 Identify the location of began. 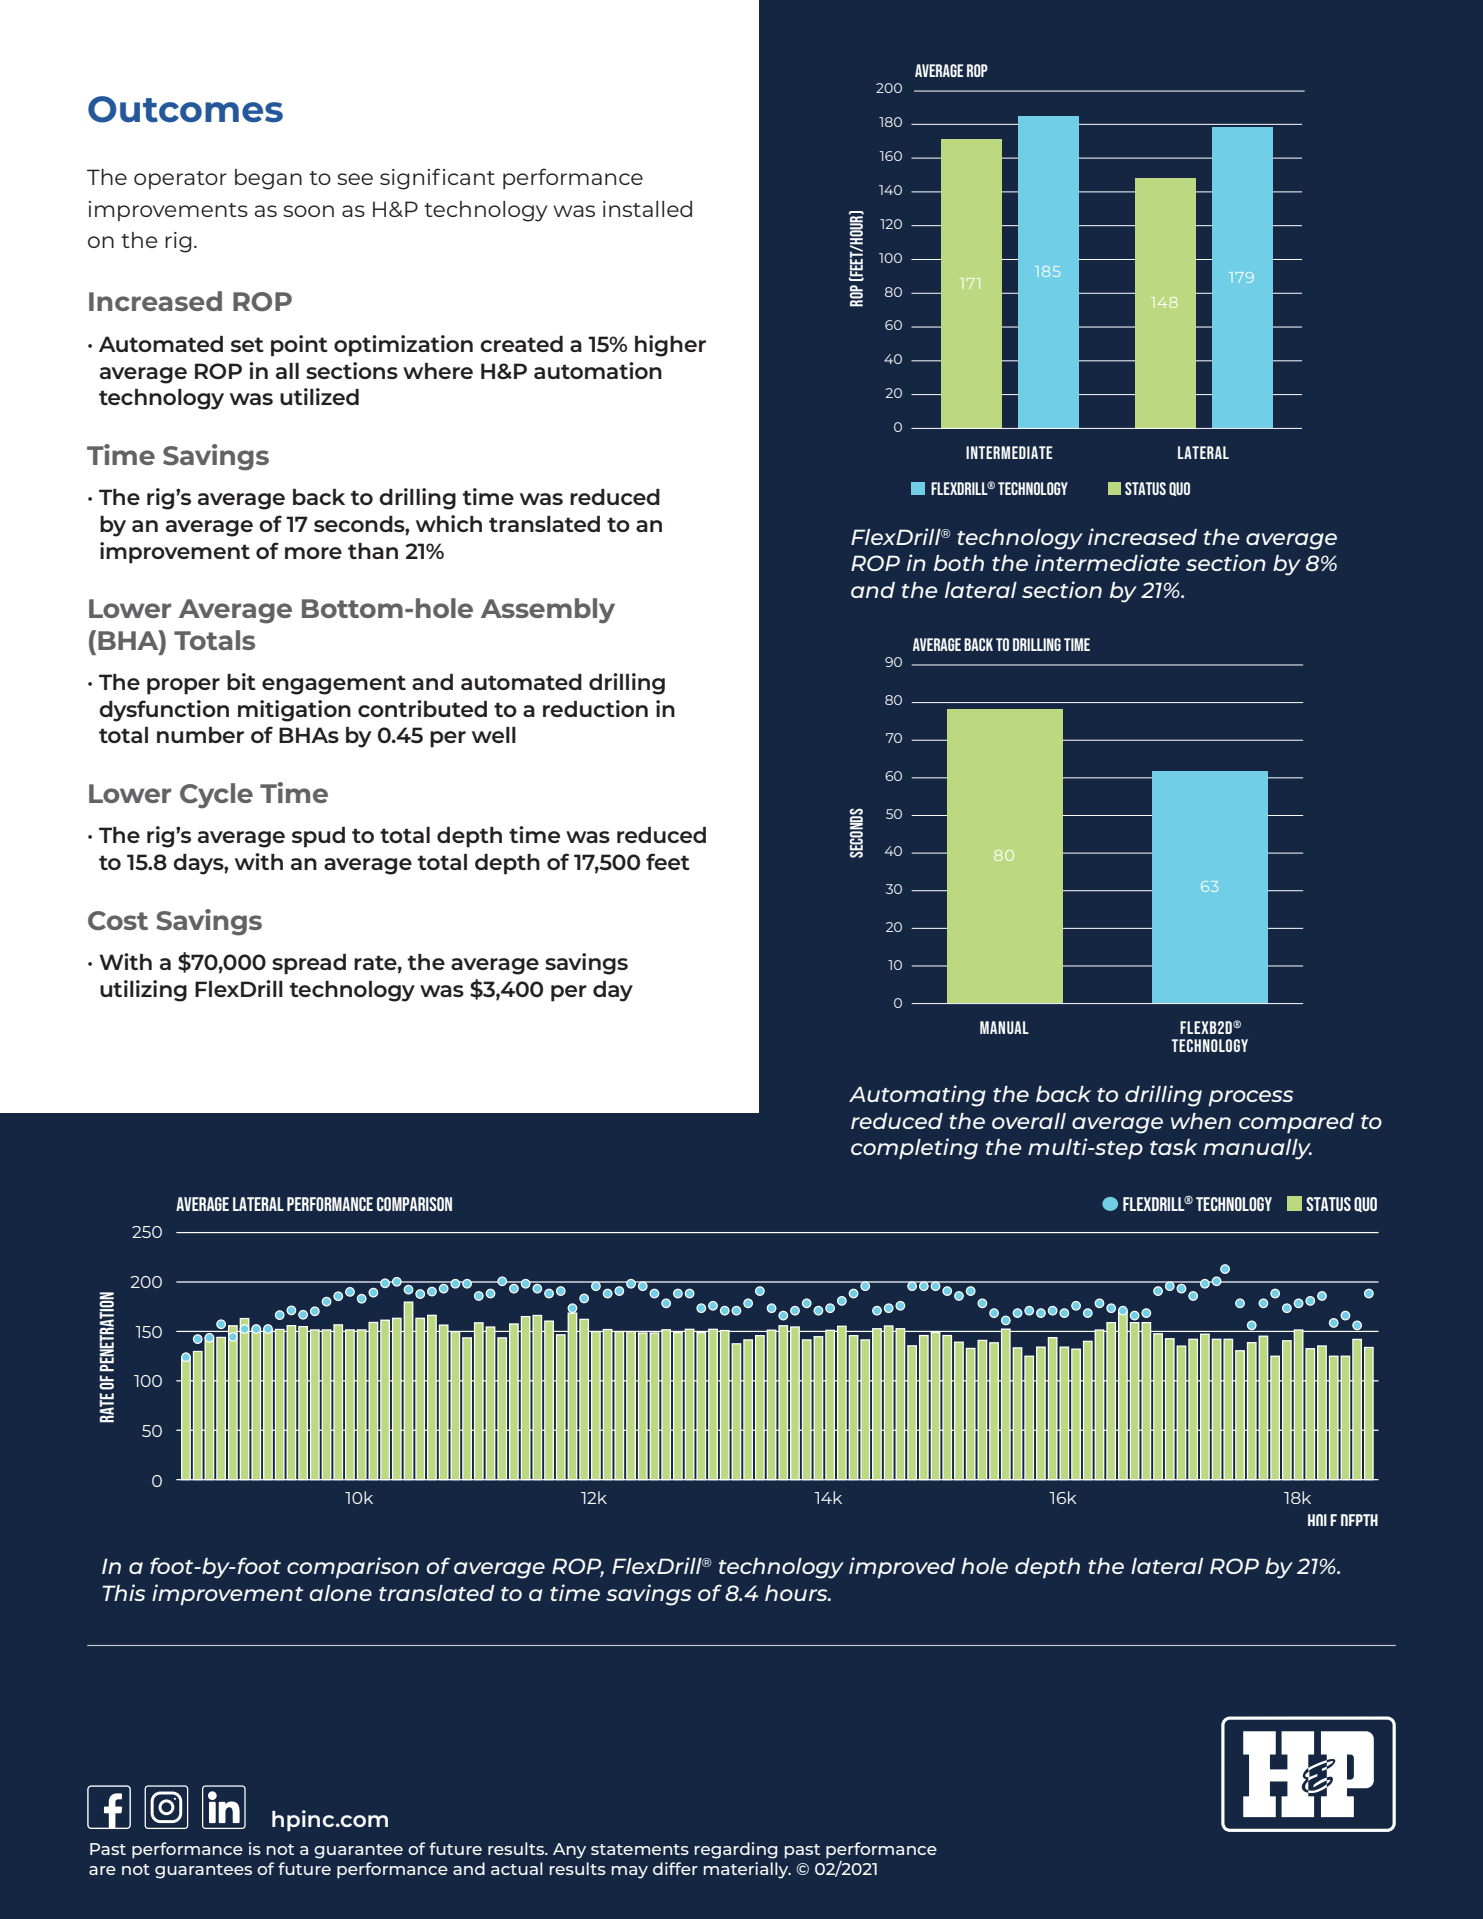
(268, 179).
